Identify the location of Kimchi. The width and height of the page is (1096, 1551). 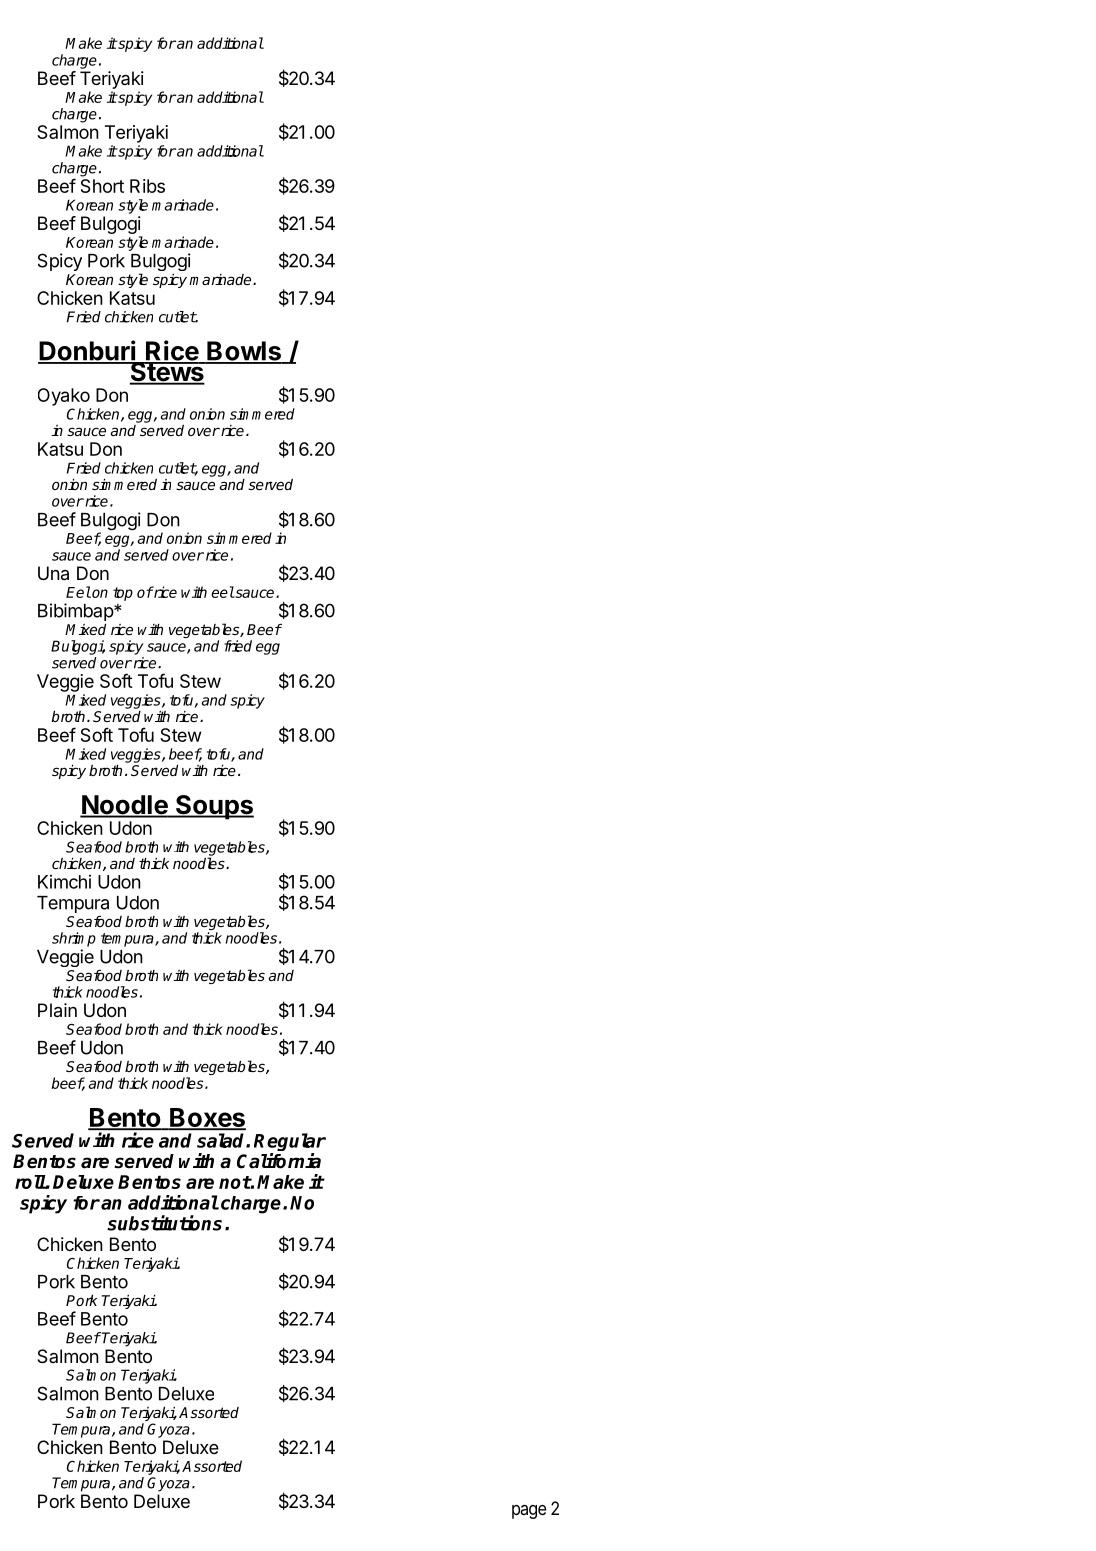
(64, 882).
